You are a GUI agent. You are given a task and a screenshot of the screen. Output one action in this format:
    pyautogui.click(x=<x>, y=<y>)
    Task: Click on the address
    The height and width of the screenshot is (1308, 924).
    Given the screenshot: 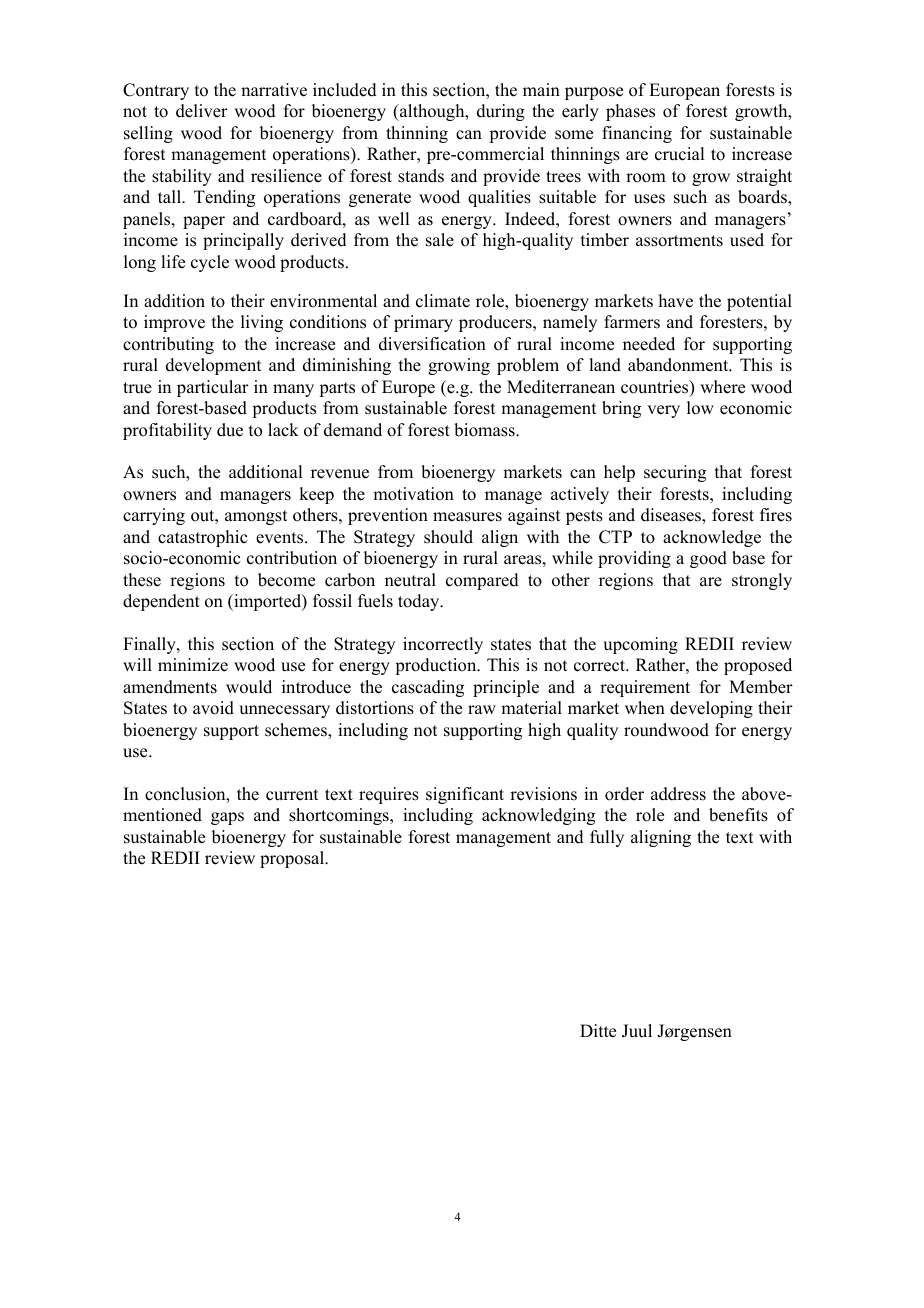 What is the action you would take?
    pyautogui.click(x=678, y=794)
